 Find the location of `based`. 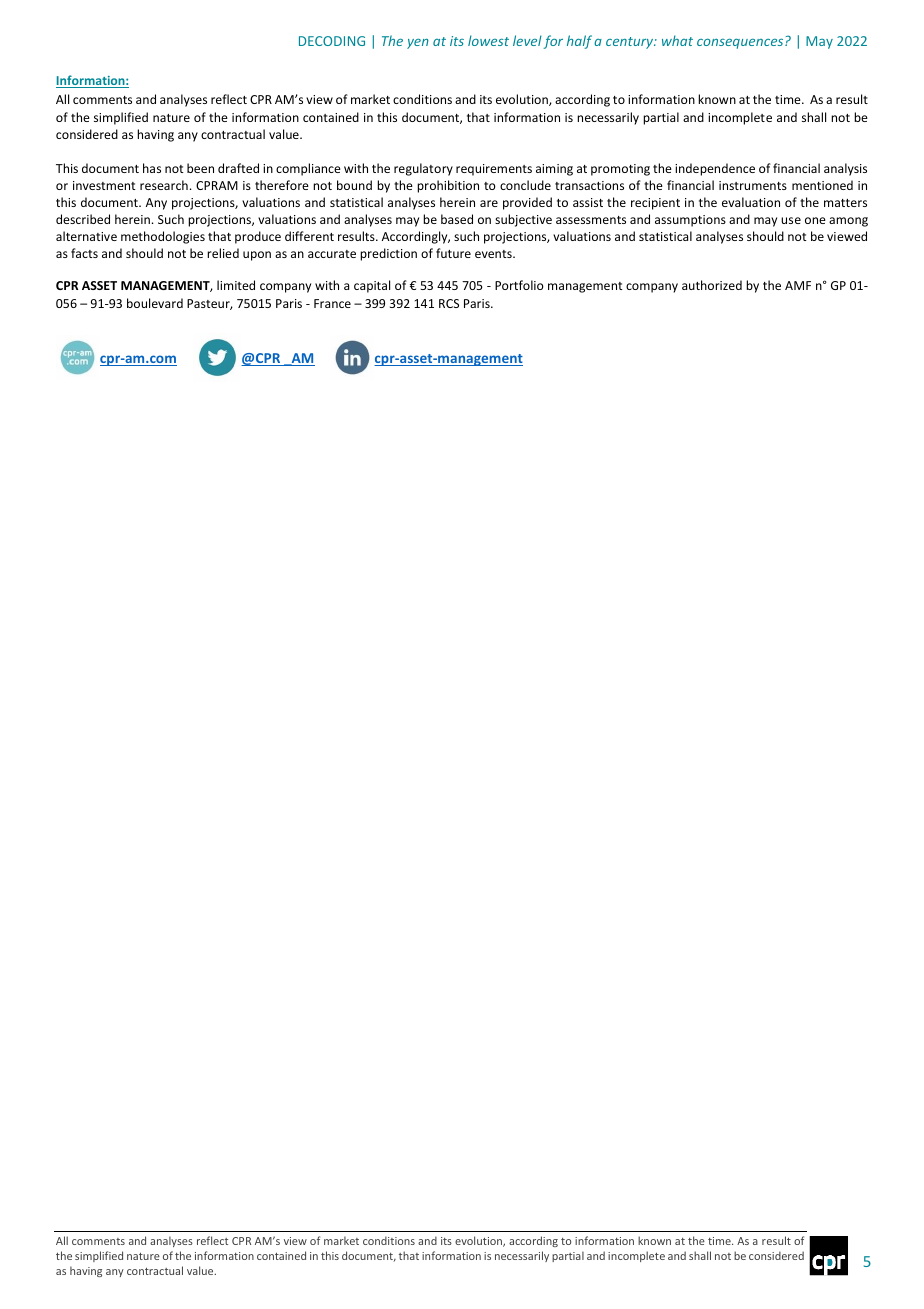

based is located at coordinates (457, 219).
